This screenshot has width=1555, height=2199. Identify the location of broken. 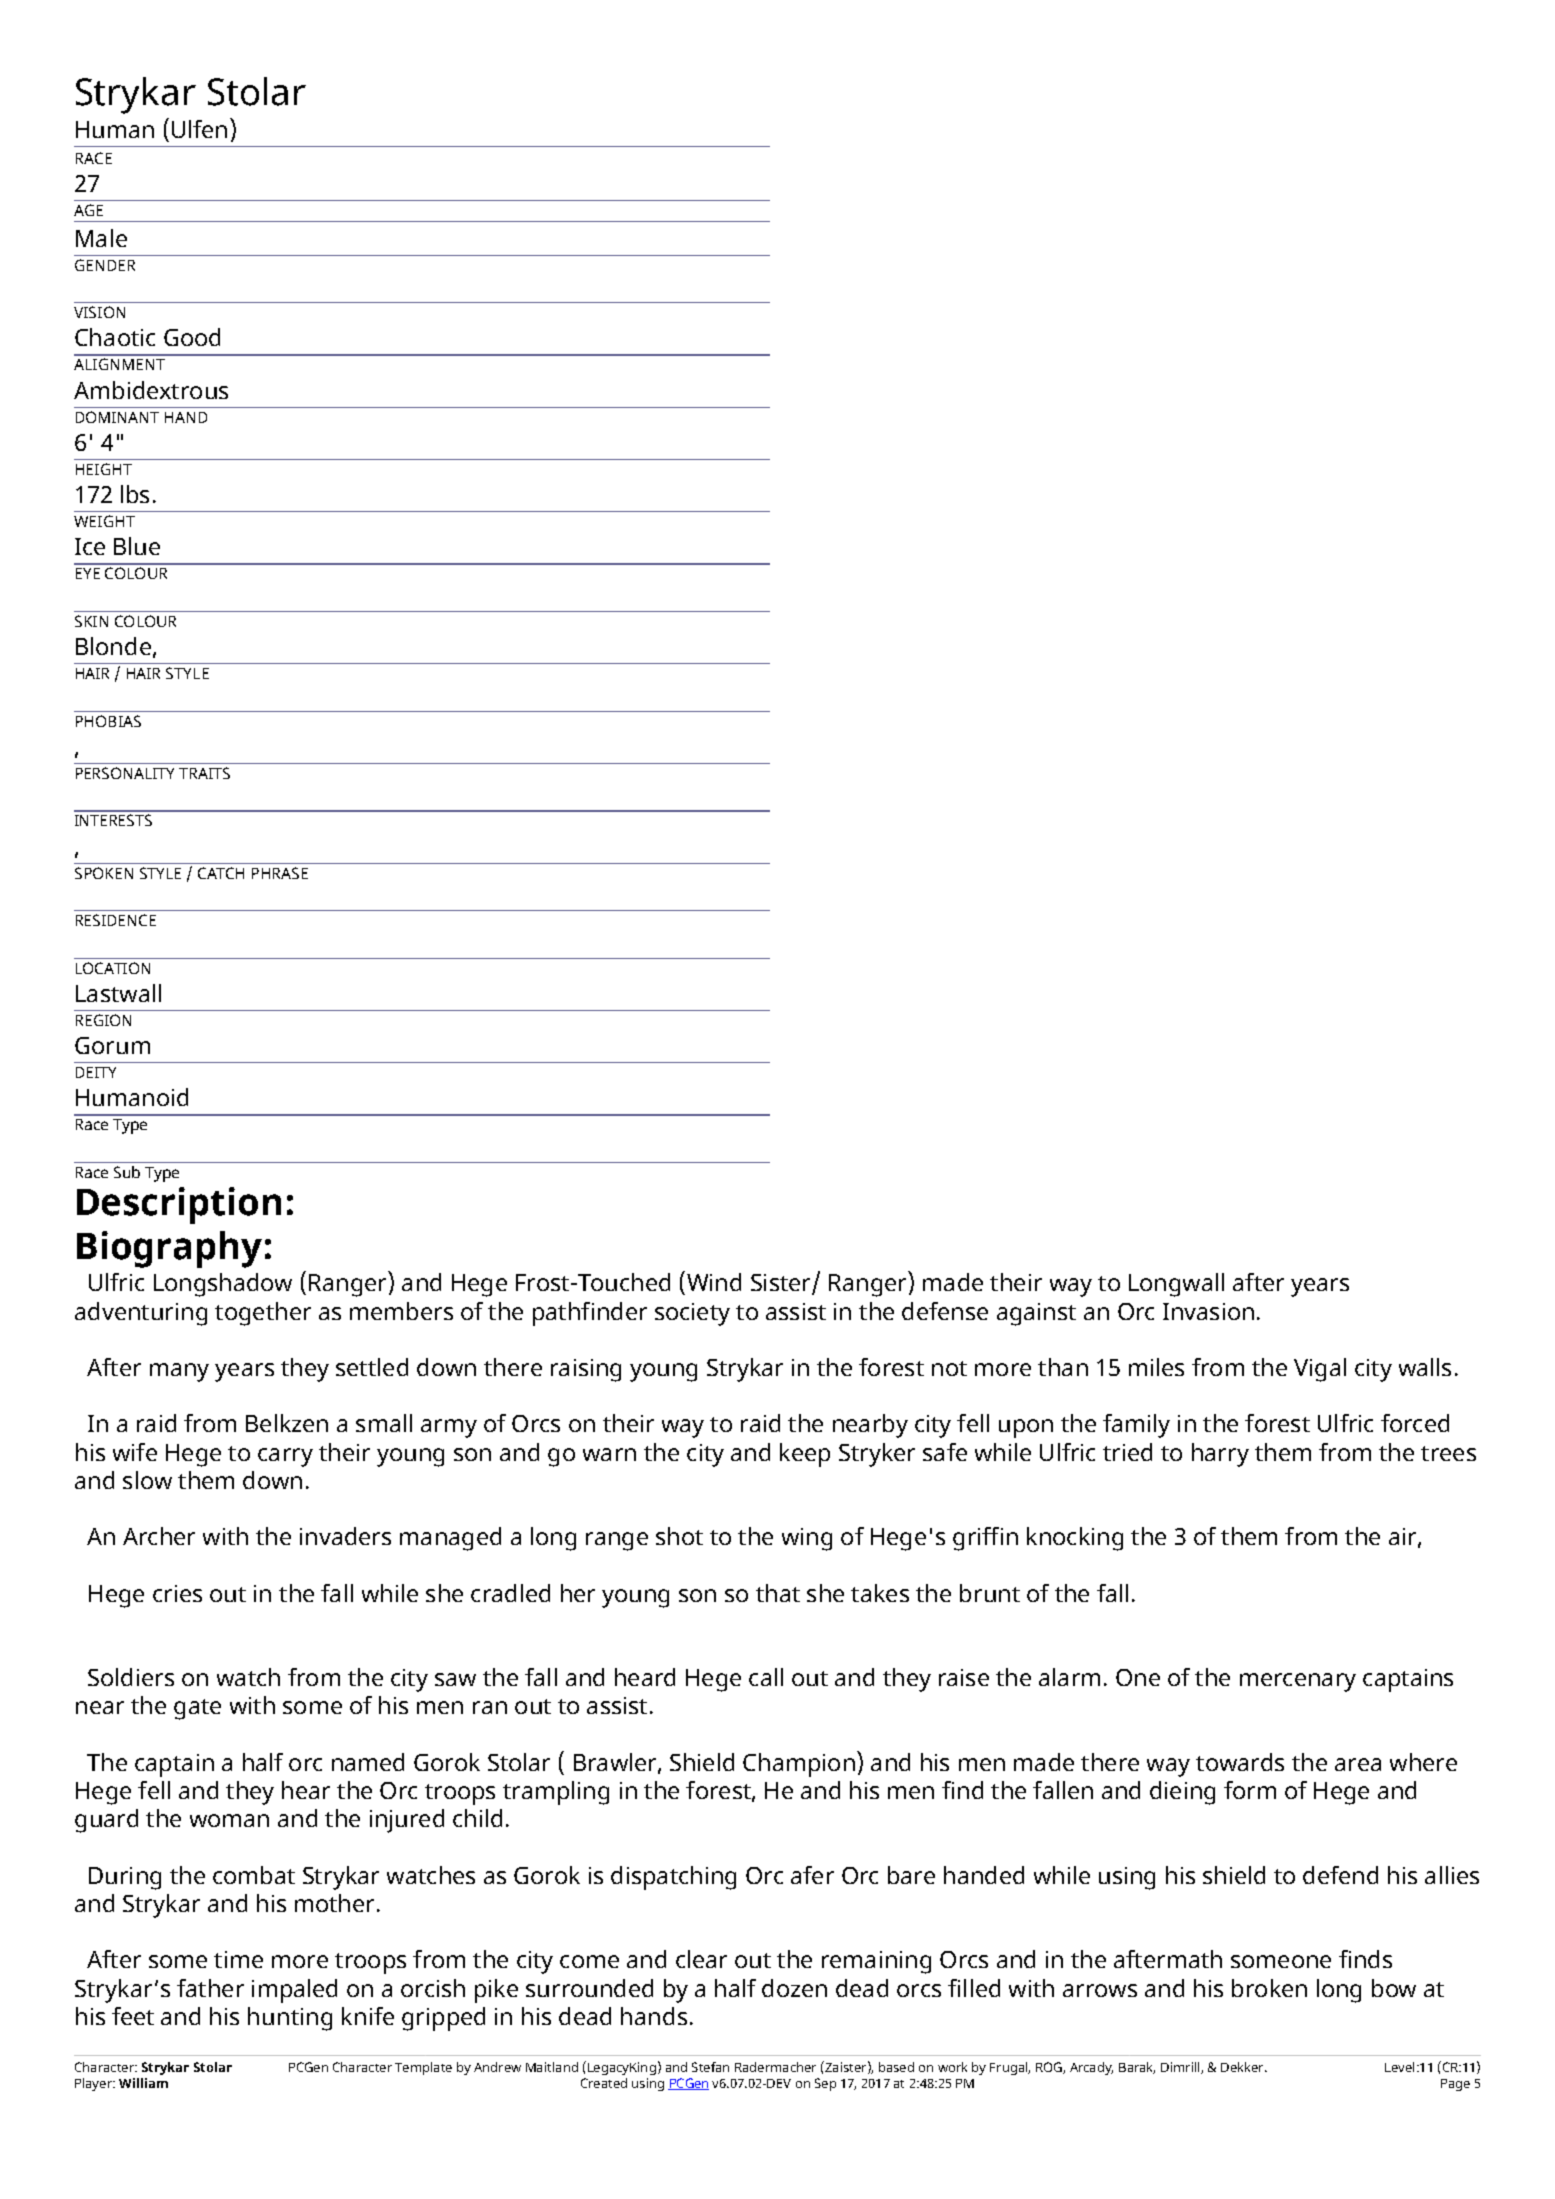
(1269, 1988).
